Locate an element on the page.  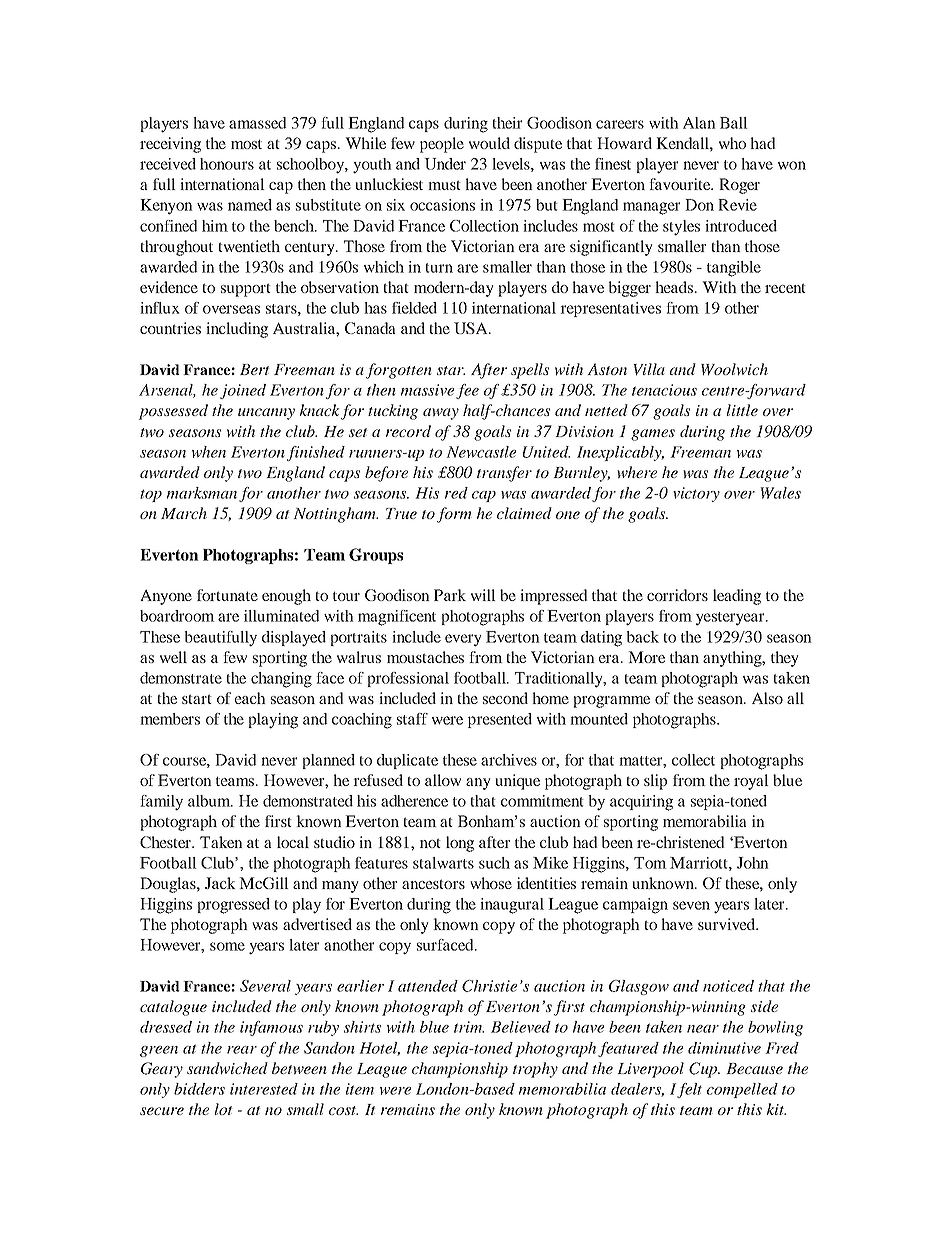
trophy is located at coordinates (535, 1070).
